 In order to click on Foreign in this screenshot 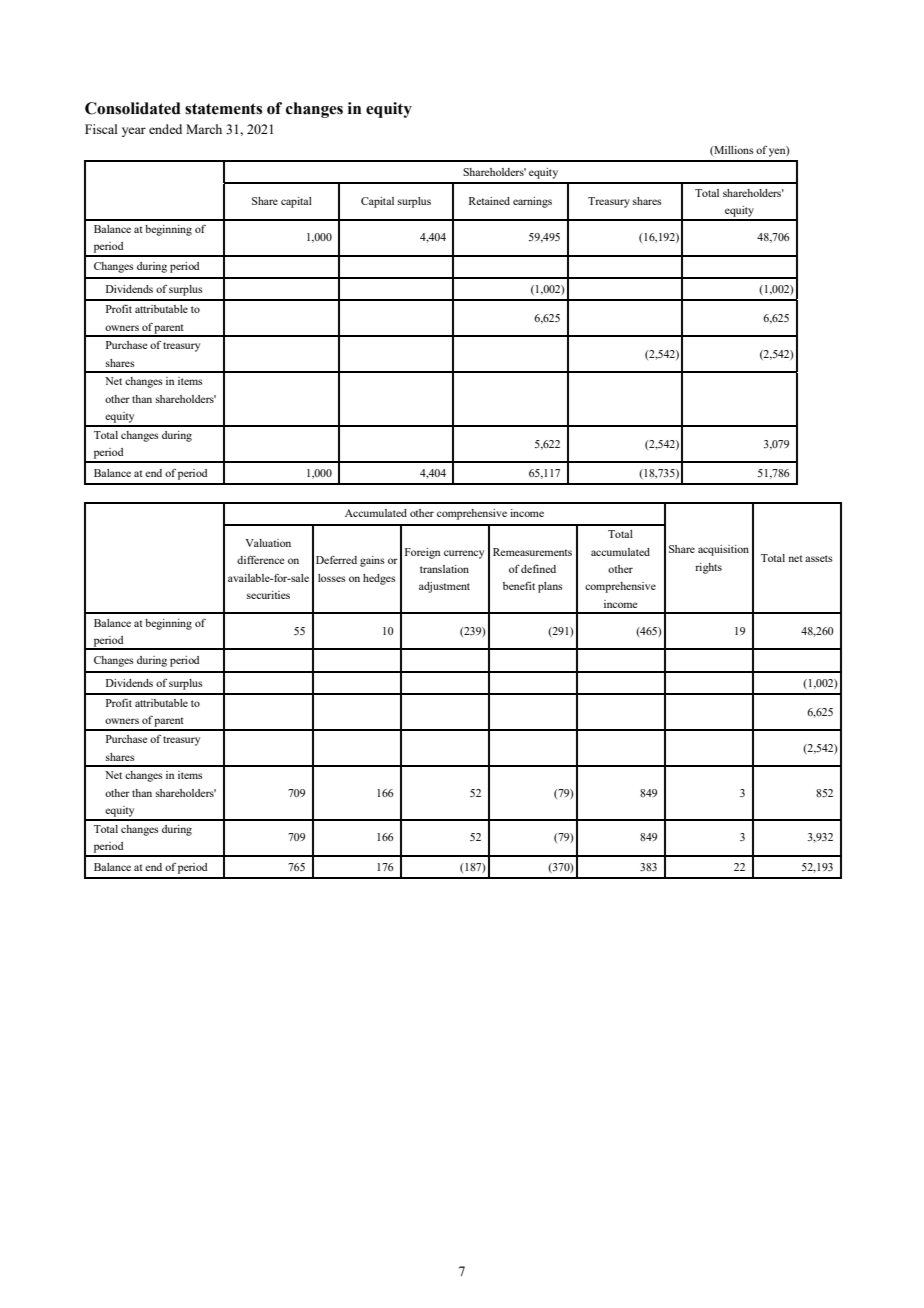, I will do `click(422, 553)`.
